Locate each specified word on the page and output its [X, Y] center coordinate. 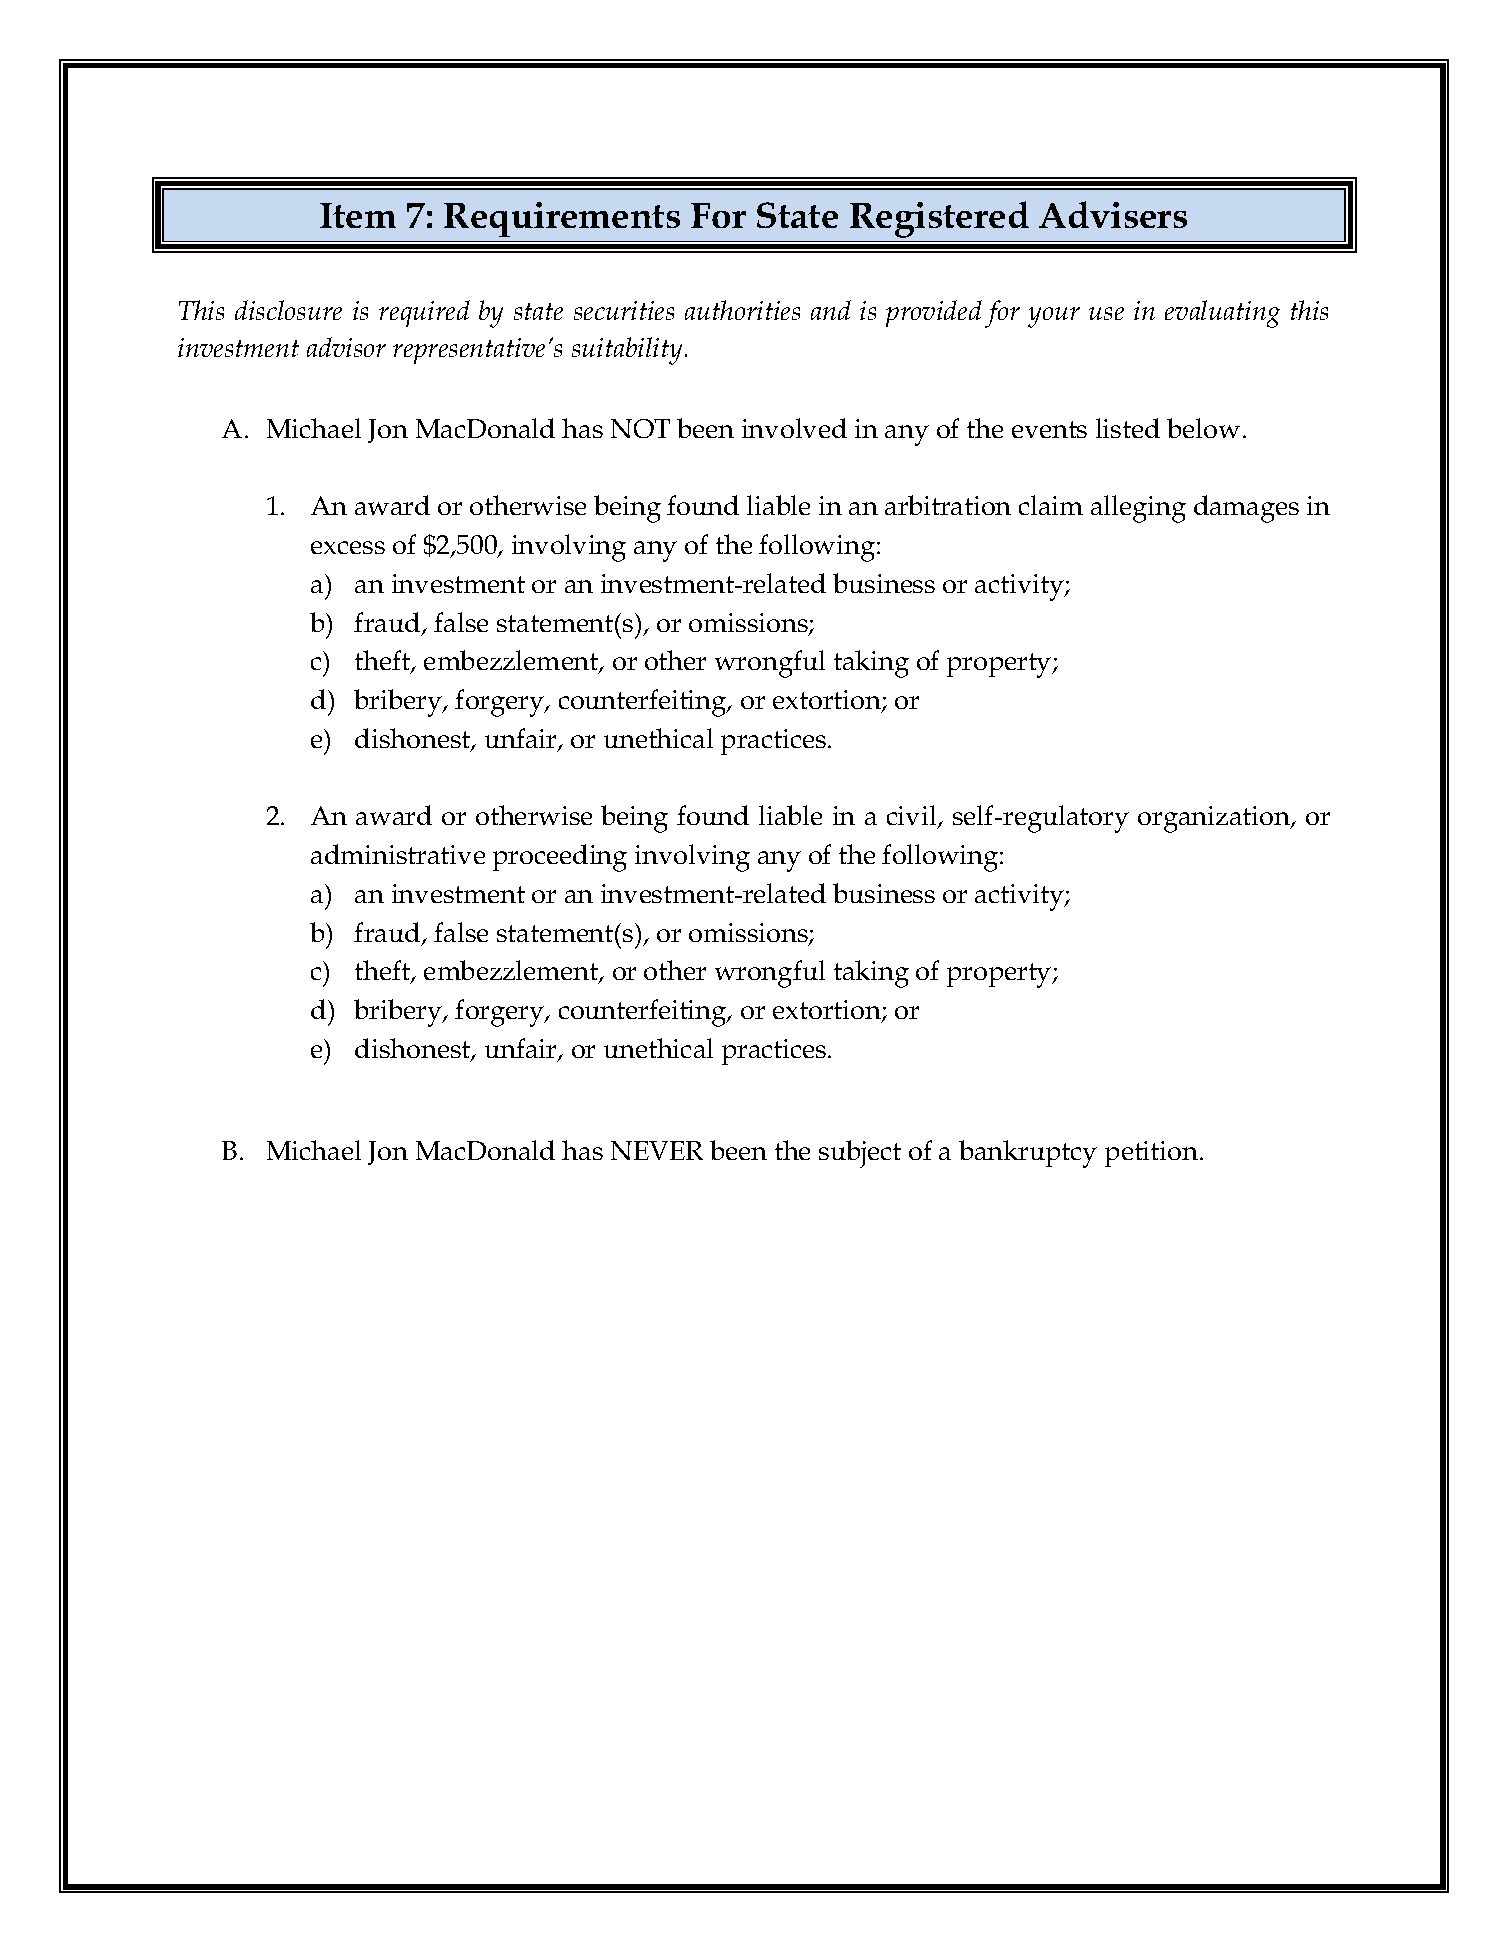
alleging [1138, 509]
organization [1215, 819]
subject [860, 1154]
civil [913, 817]
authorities [742, 310]
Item [358, 215]
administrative [398, 854]
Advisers [1113, 214]
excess [348, 547]
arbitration [948, 505]
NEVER [657, 1150]
